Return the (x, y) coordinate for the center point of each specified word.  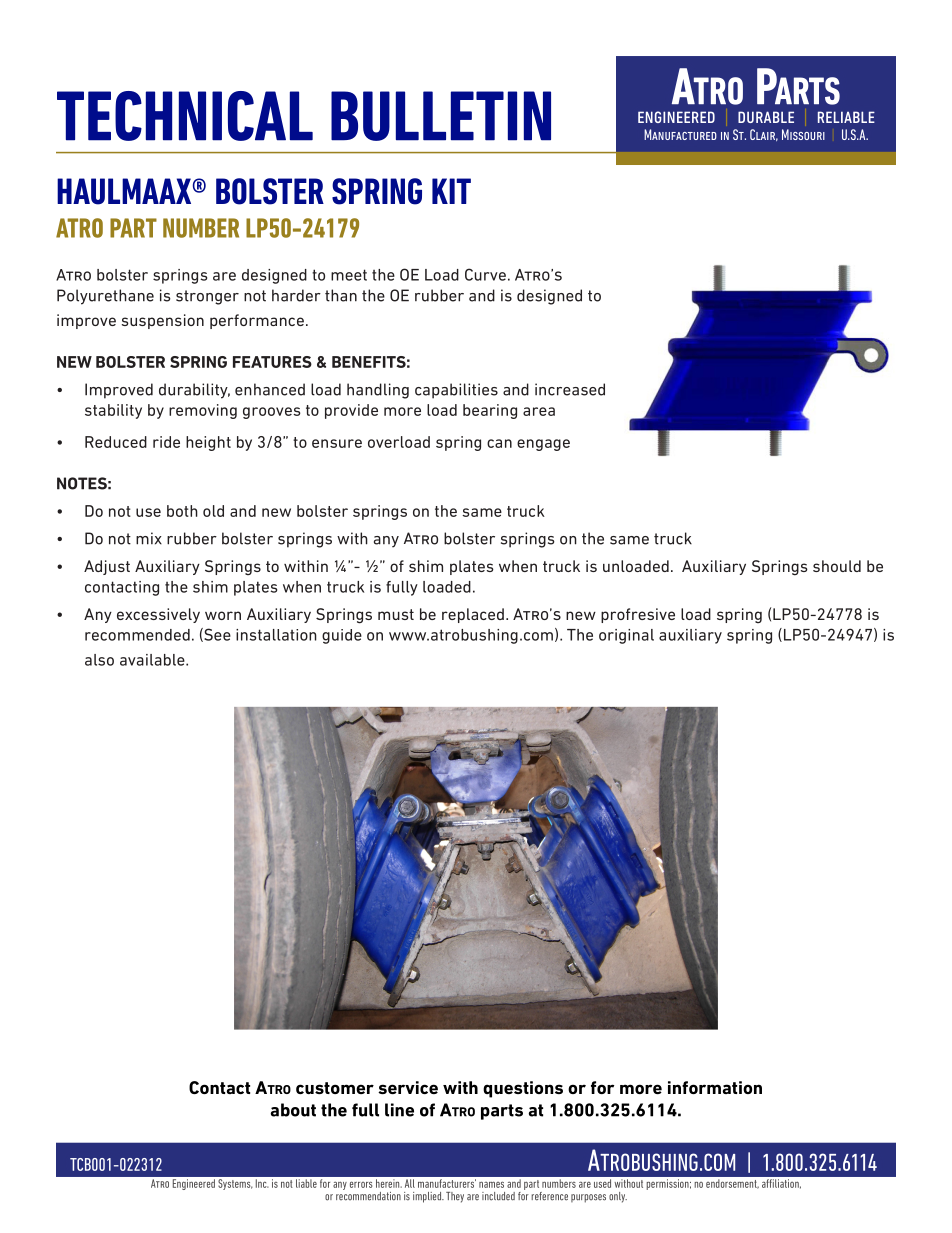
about (293, 1110)
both (182, 511)
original (626, 636)
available (153, 660)
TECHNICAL (185, 116)
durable (766, 117)
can (499, 443)
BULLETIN (441, 116)
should (837, 566)
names (491, 1184)
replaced (473, 615)
